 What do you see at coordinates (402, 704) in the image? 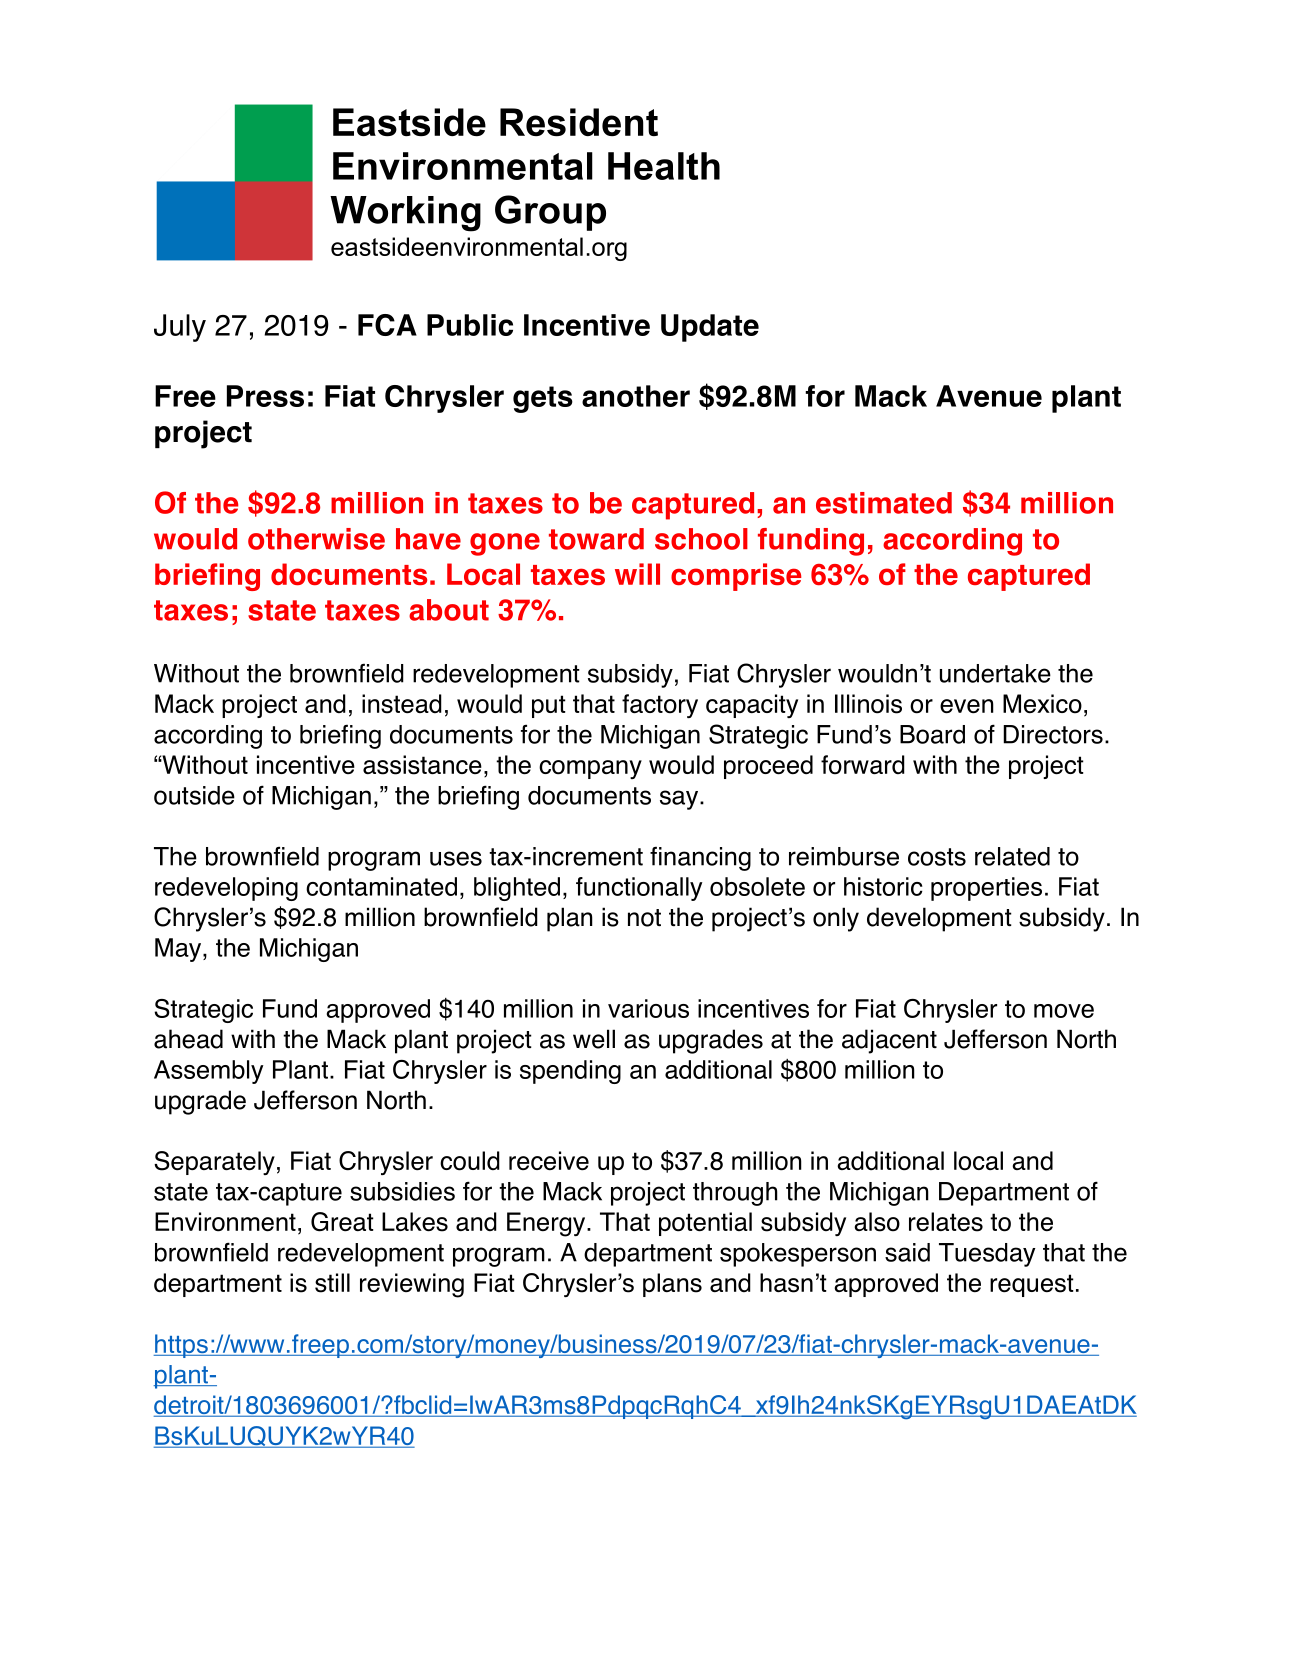
I see `instead` at bounding box center [402, 704].
